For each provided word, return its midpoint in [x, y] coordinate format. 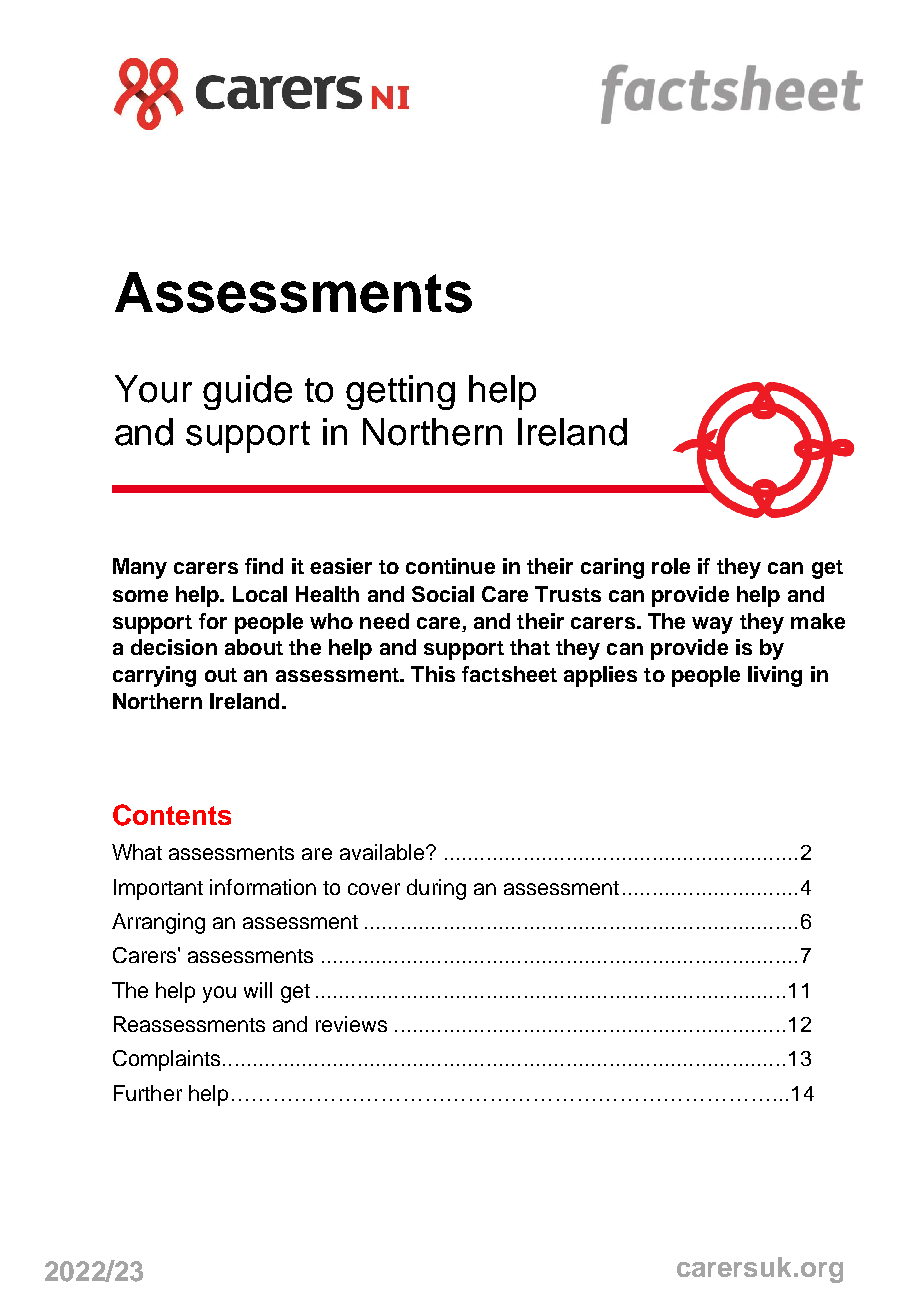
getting [400, 392]
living [775, 676]
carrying [154, 676]
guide [247, 392]
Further [148, 1093]
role [671, 566]
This [433, 674]
